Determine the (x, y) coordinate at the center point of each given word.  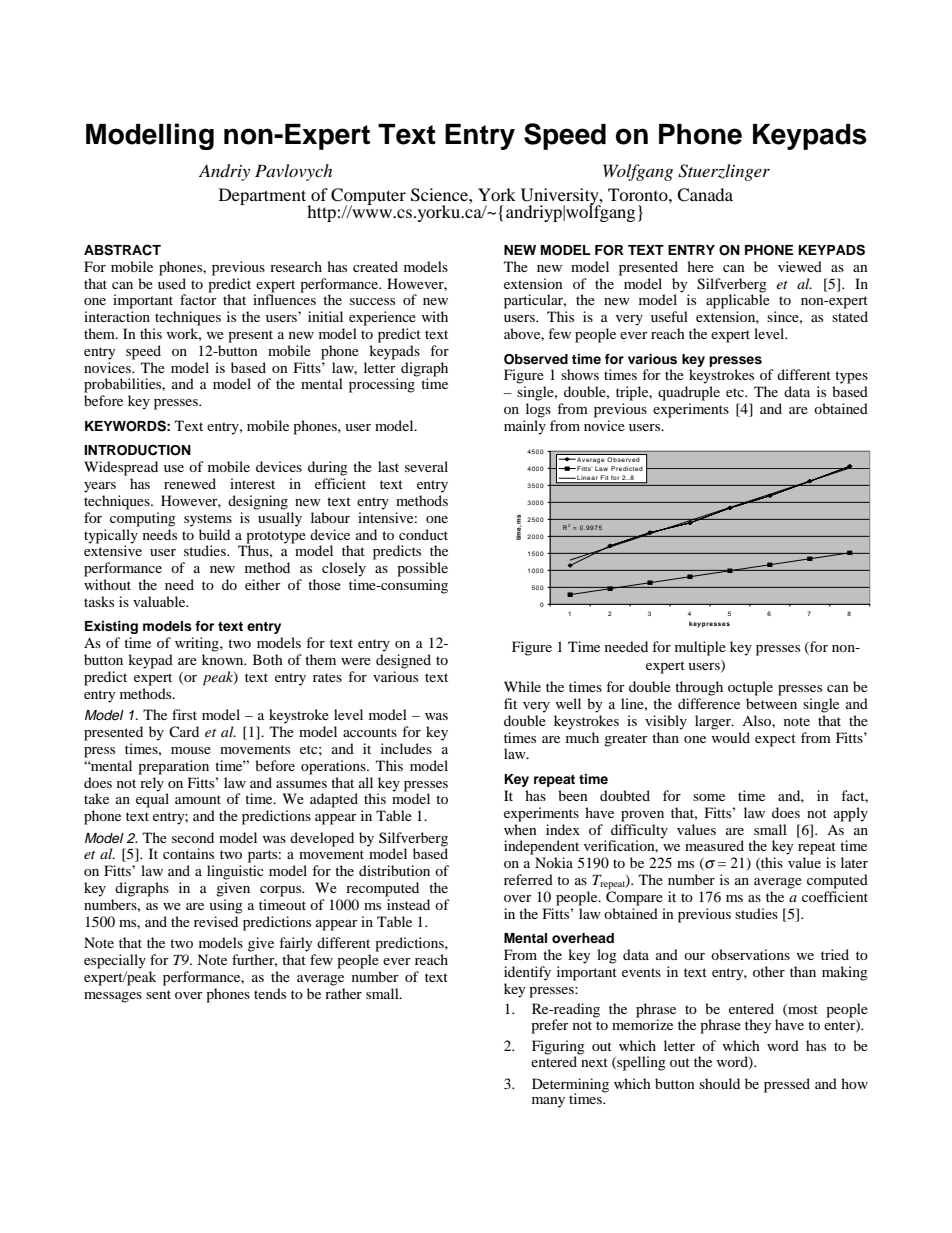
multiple (700, 648)
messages (113, 997)
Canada (705, 195)
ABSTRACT (122, 250)
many (548, 1102)
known (224, 659)
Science (440, 195)
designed (403, 661)
